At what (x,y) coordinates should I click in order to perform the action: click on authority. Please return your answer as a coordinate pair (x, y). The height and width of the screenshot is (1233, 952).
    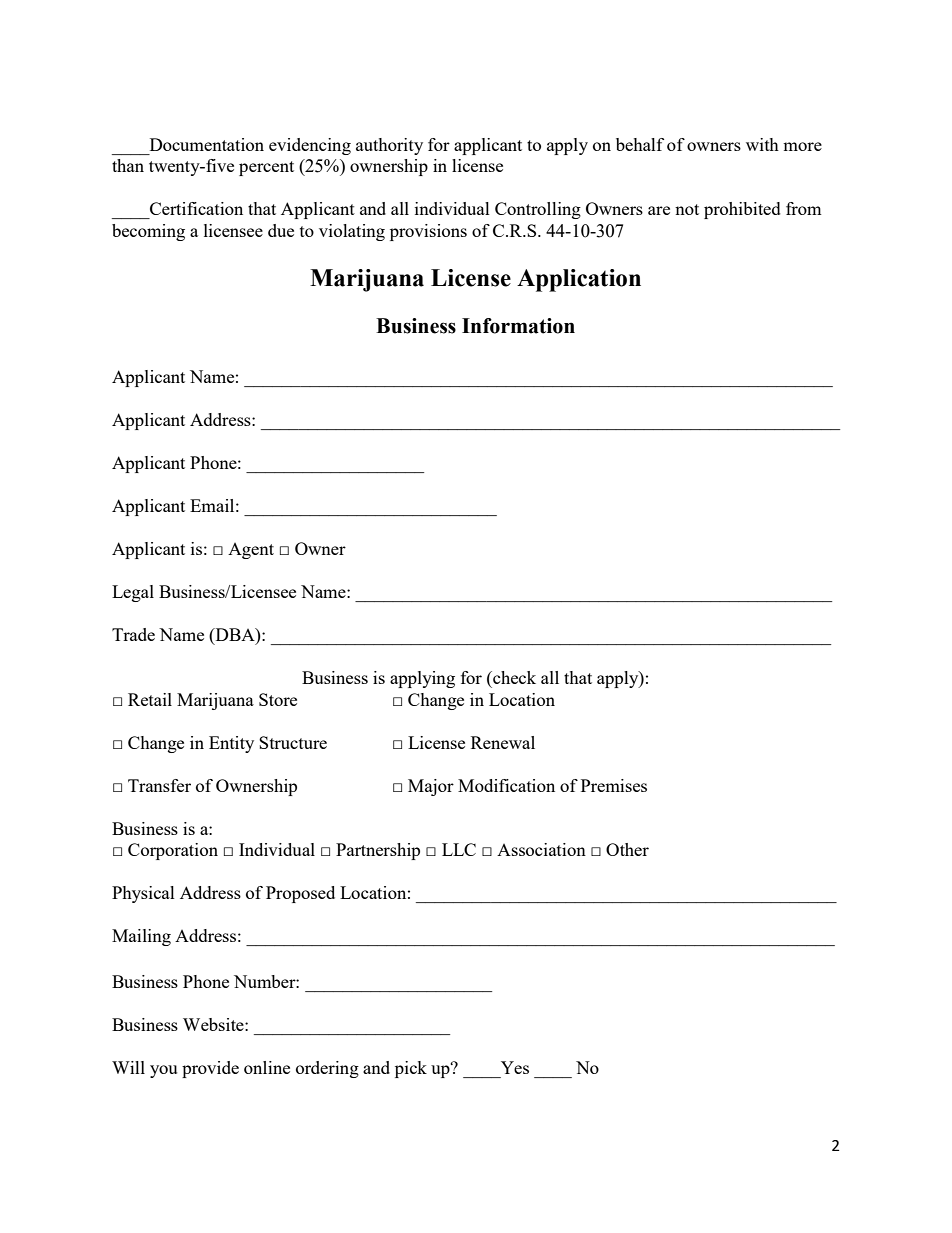
    Looking at the image, I should click on (389, 146).
